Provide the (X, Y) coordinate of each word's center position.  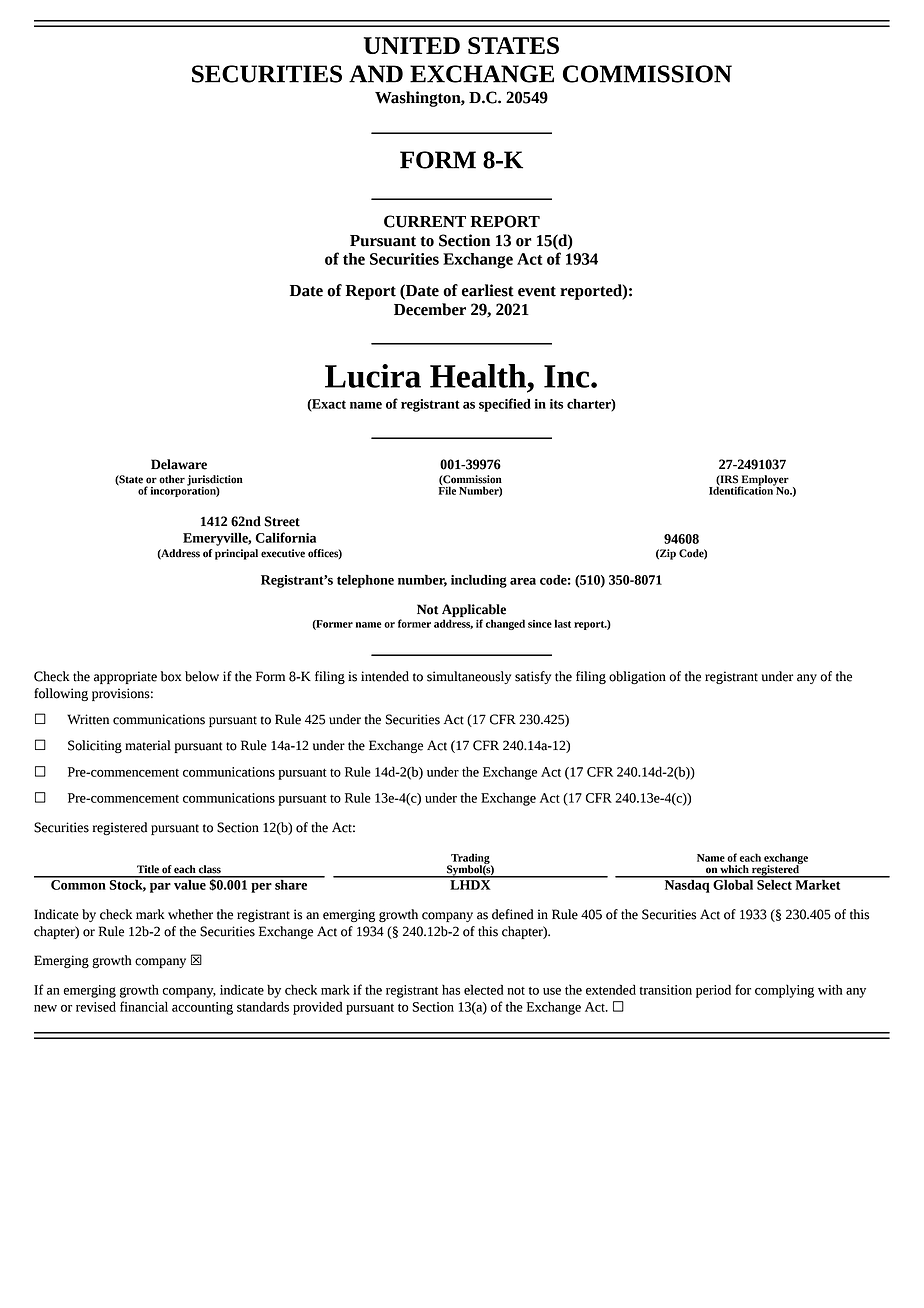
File (447, 489)
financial (144, 1006)
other (172, 479)
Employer (764, 481)
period (713, 991)
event (537, 291)
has (451, 990)
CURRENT (425, 221)
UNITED (412, 45)
